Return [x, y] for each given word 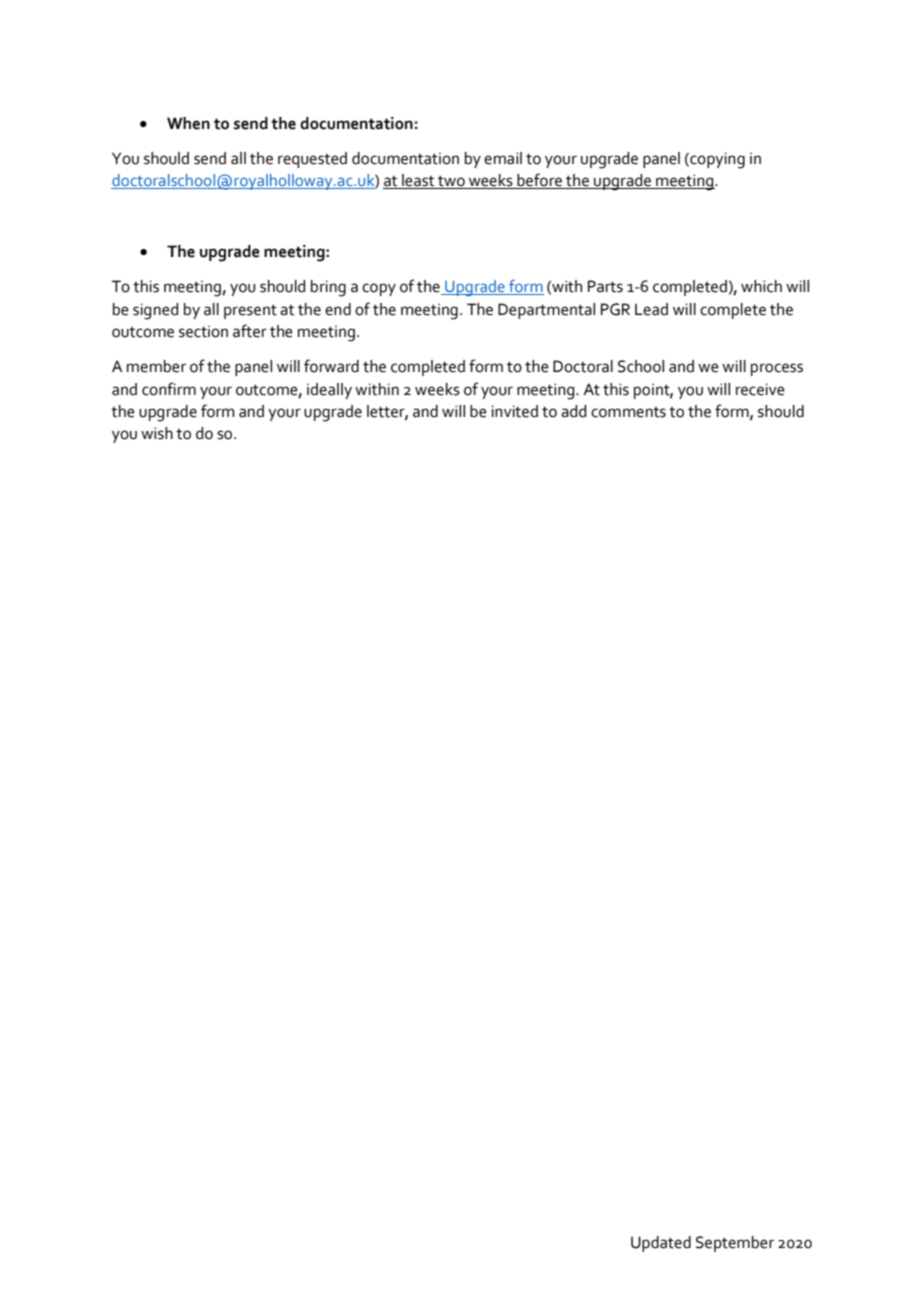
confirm [169, 389]
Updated [661, 1244]
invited [515, 411]
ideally [329, 391]
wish [157, 433]
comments [628, 412]
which [761, 286]
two [451, 182]
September [735, 1244]
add [573, 411]
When [188, 123]
